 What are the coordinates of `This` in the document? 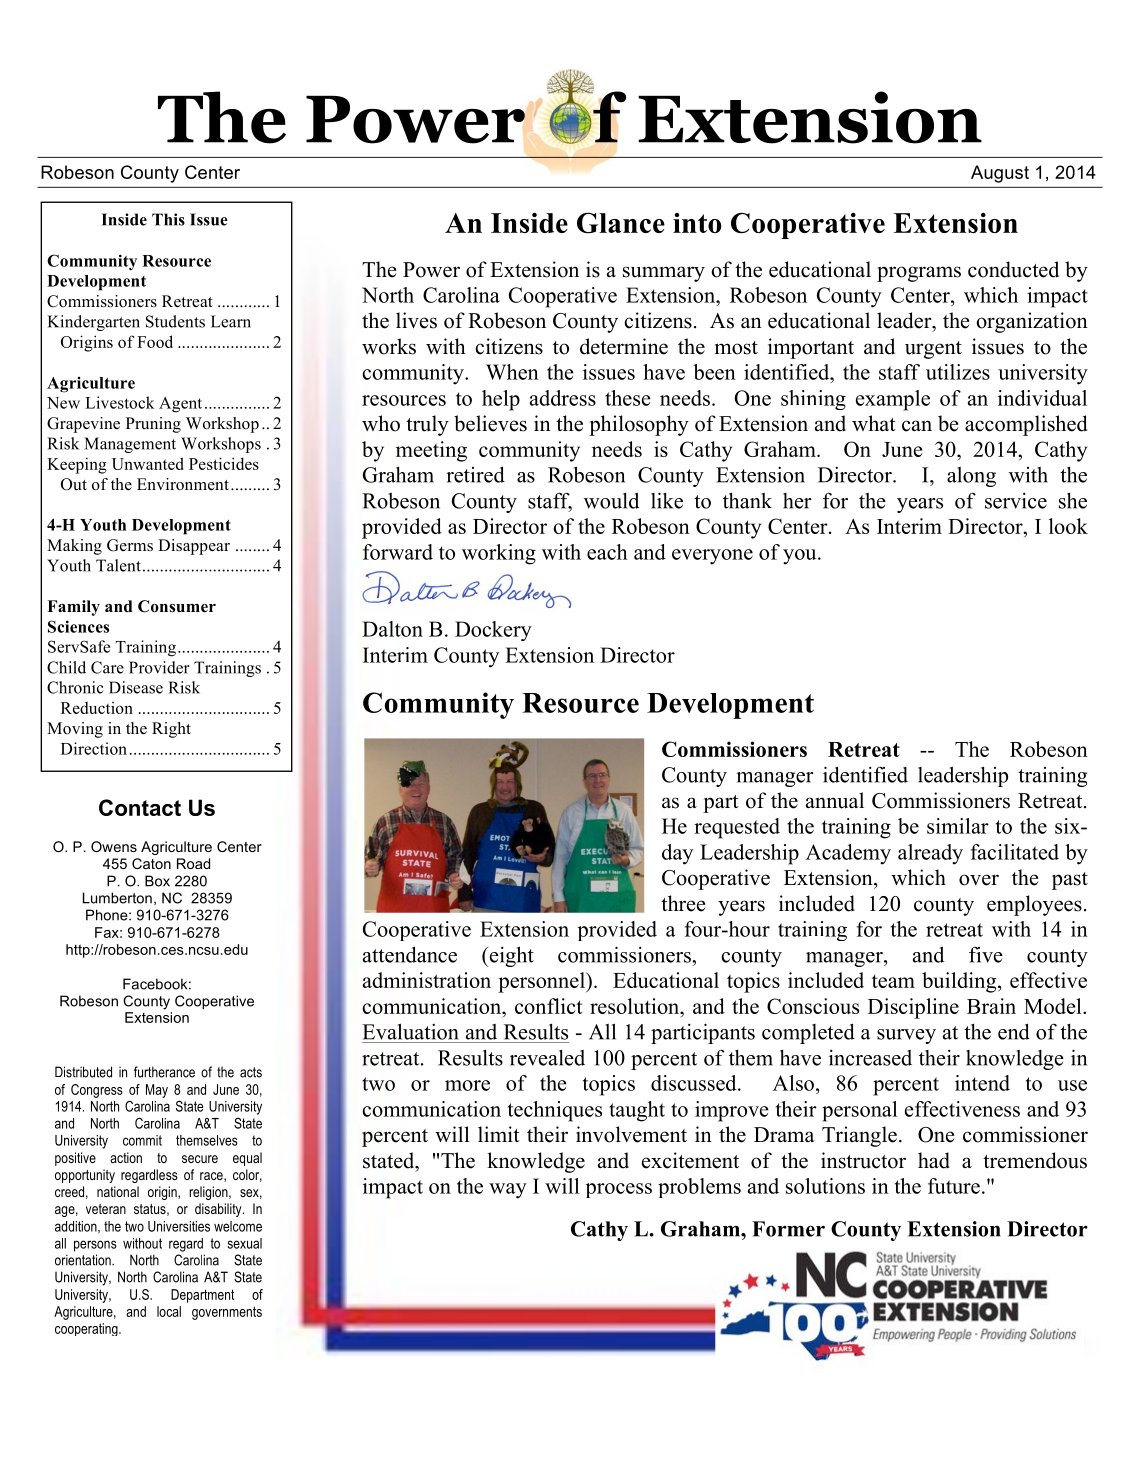 It's located at (168, 219).
